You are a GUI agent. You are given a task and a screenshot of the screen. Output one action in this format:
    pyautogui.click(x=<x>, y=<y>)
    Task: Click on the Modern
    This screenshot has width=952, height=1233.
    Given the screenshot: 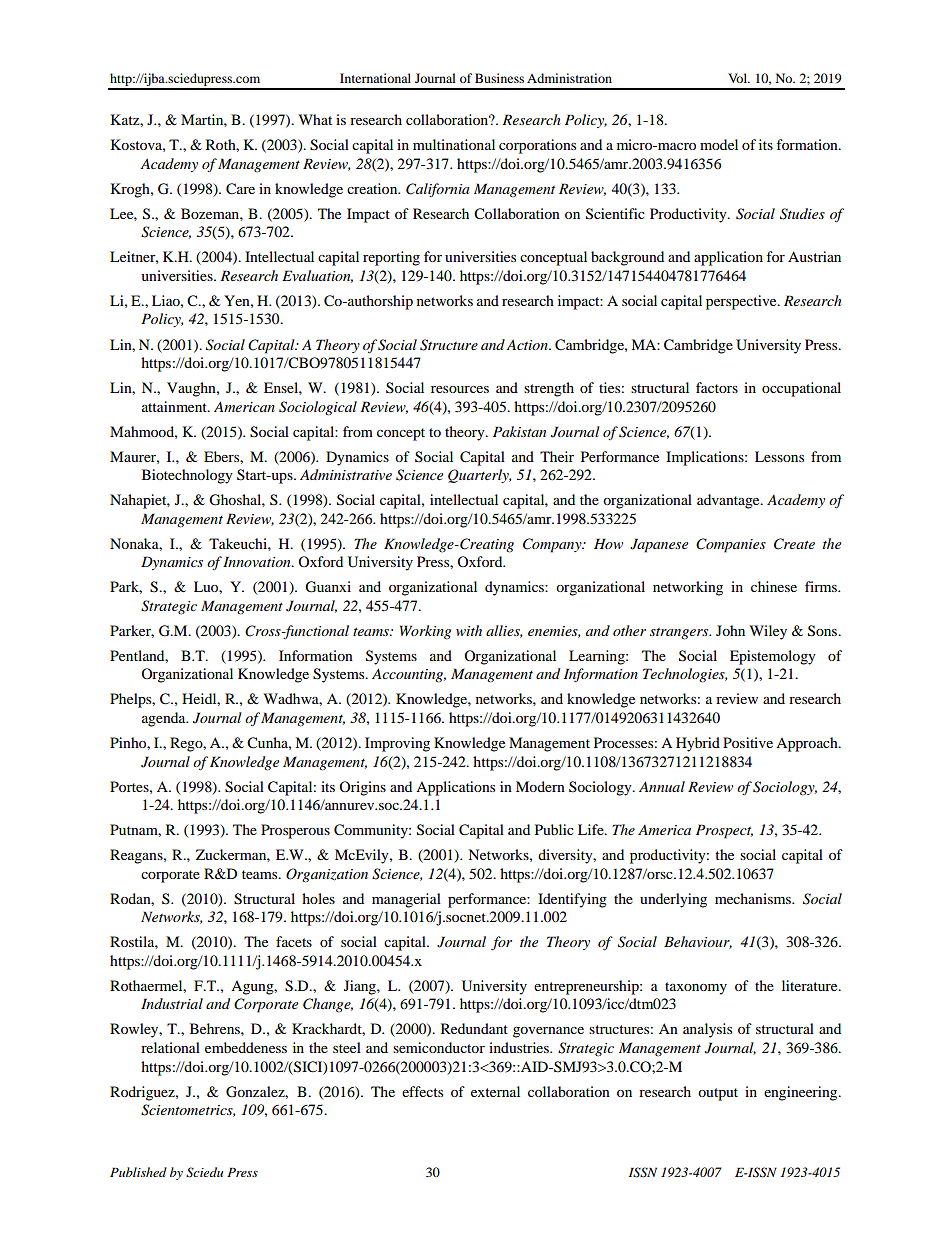 What is the action you would take?
    pyautogui.click(x=540, y=786)
